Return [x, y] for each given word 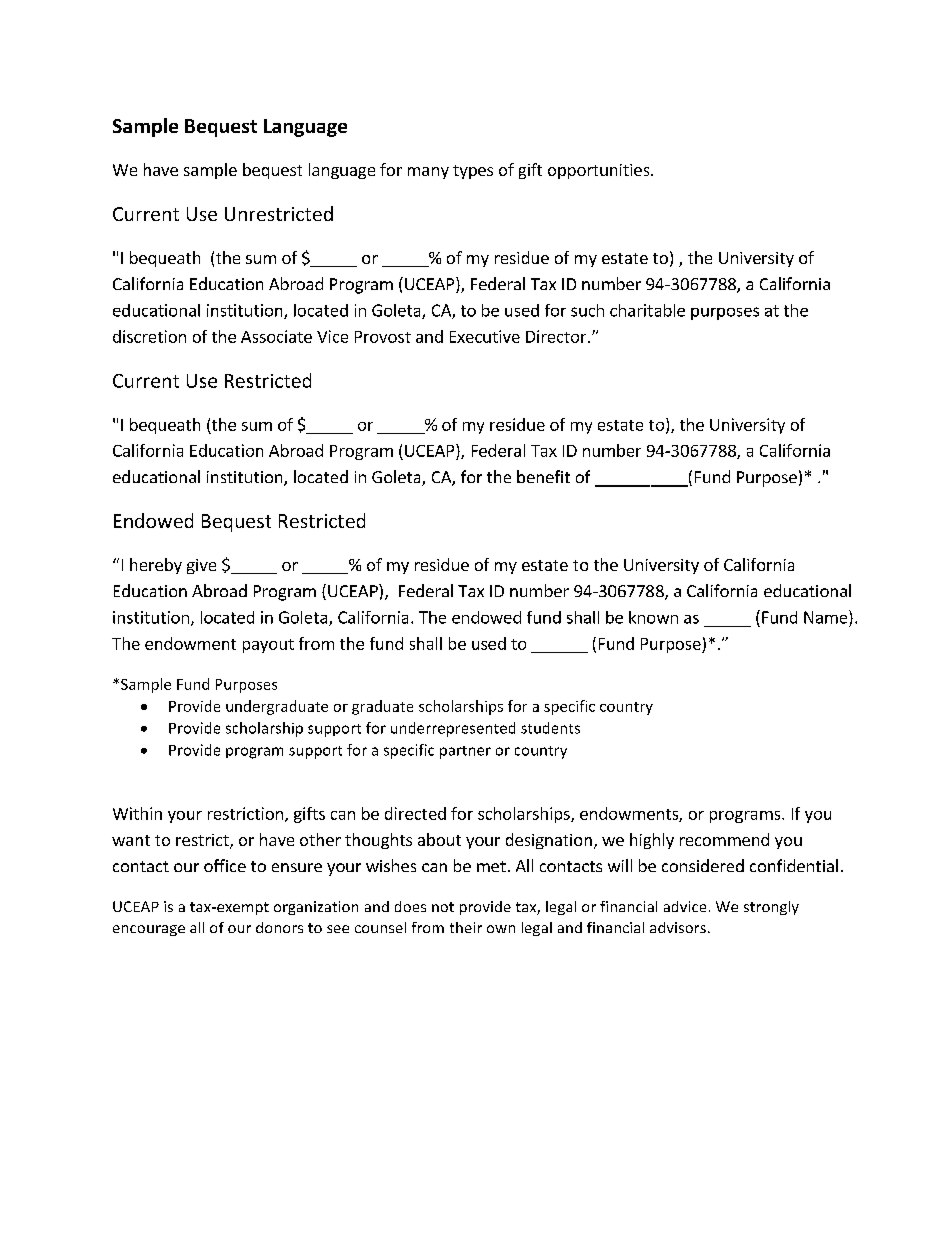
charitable [647, 310]
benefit [543, 476]
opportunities [600, 171]
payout [268, 646]
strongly [771, 908]
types [473, 172]
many [428, 173]
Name [827, 617]
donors [279, 927]
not [443, 907]
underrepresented [453, 729]
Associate [276, 336]
